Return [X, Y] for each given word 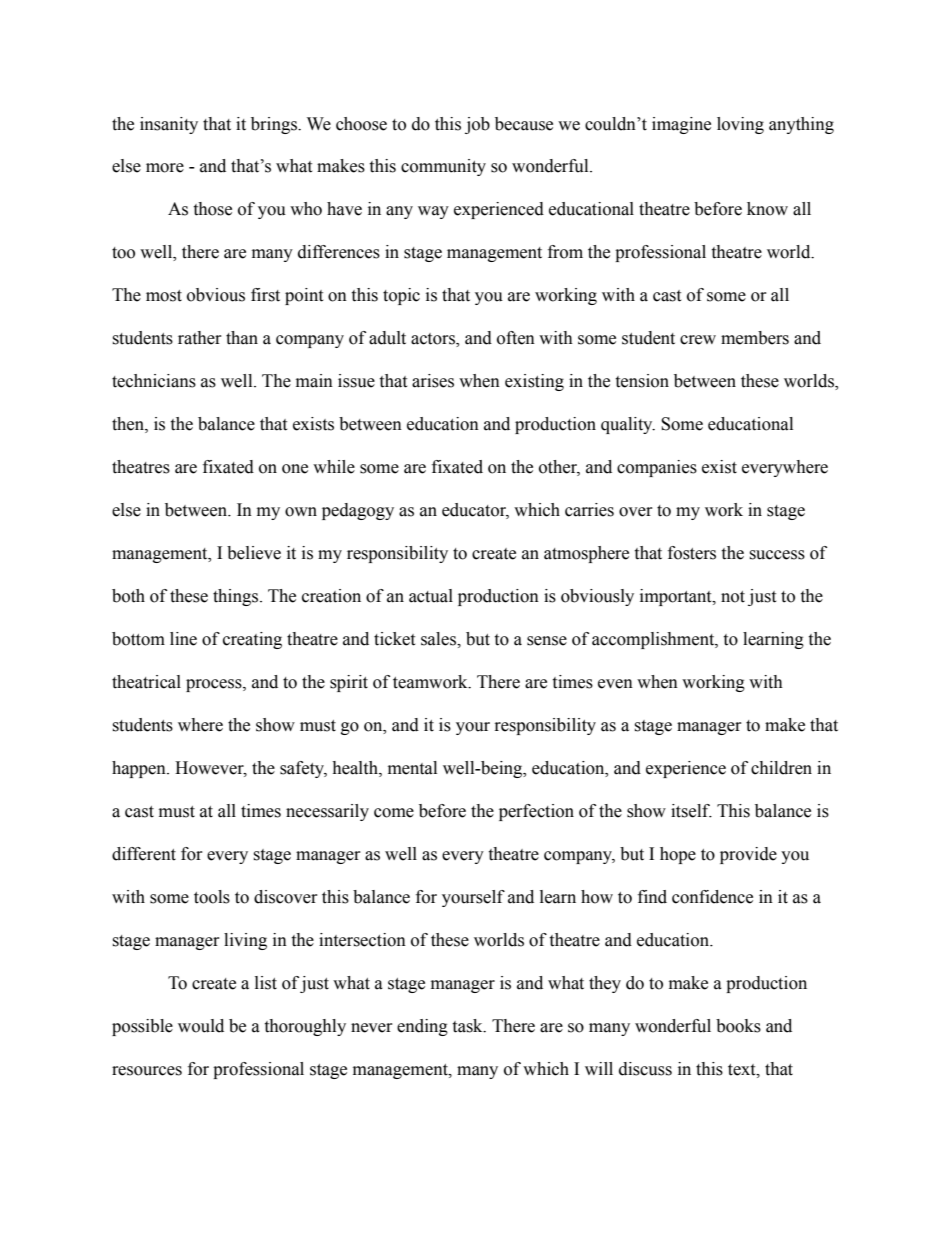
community [443, 167]
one [295, 469]
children [781, 768]
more [165, 168]
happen [140, 769]
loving [740, 125]
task [468, 1026]
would [201, 1026]
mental [412, 768]
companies [657, 468]
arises [433, 381]
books [738, 1026]
